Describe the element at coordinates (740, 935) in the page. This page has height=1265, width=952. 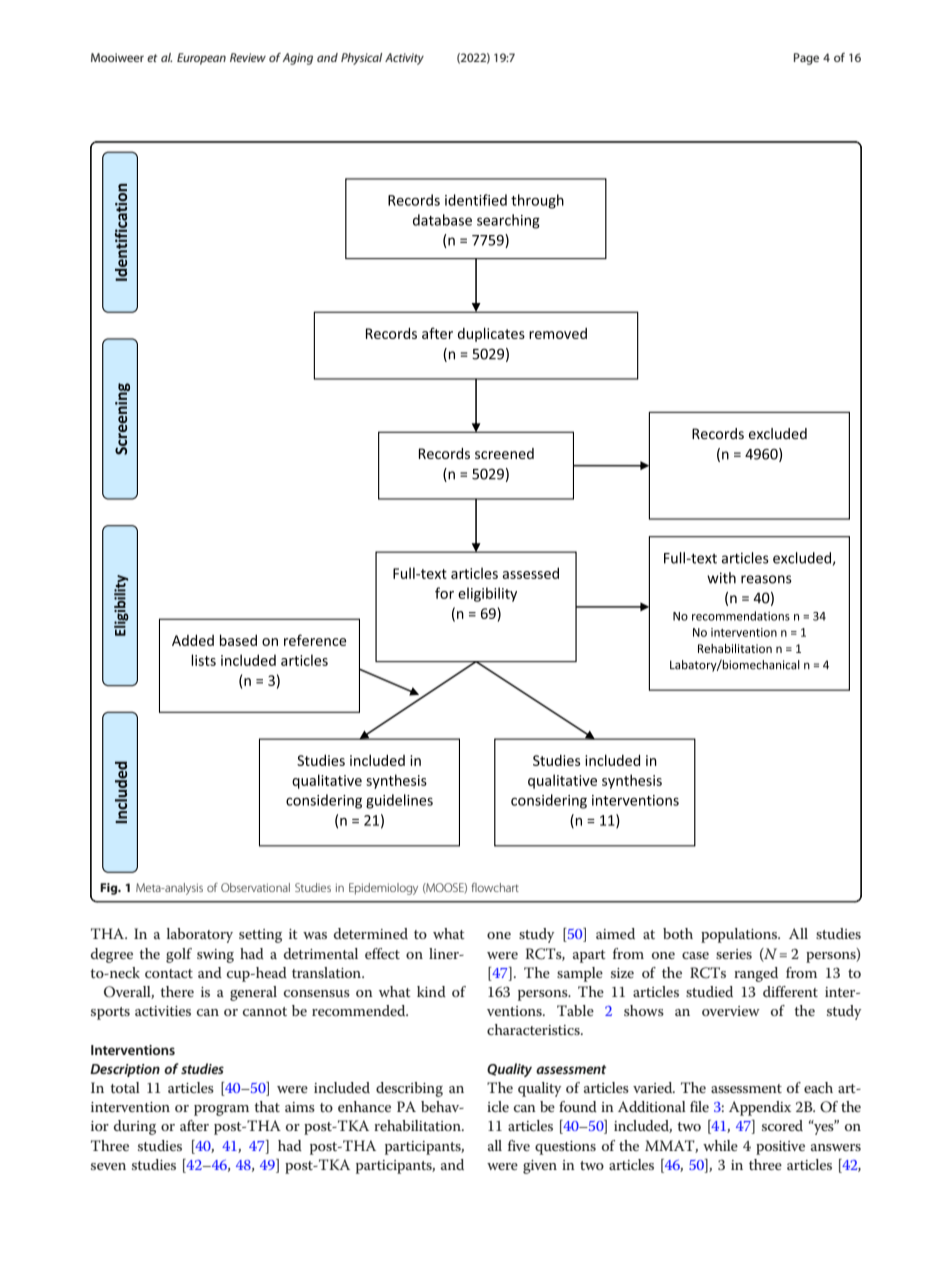
I see `populations` at that location.
